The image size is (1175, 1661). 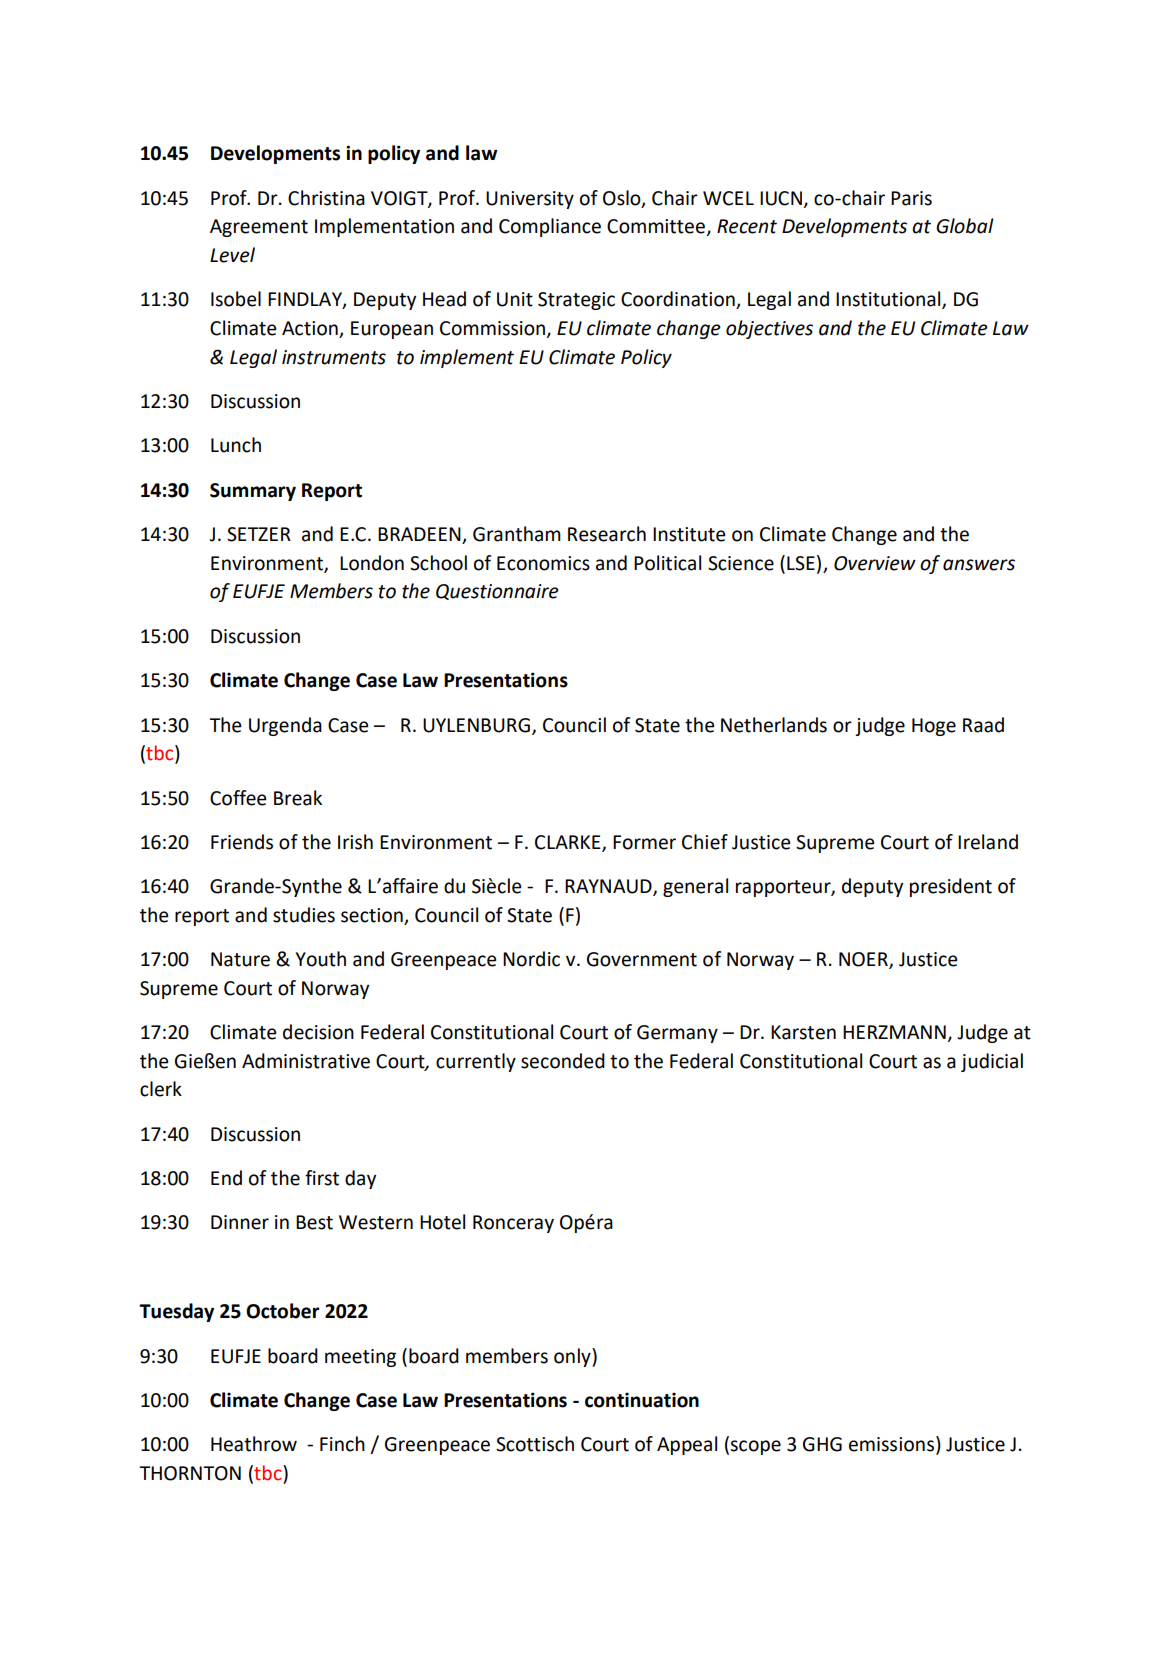 What do you see at coordinates (259, 534) in the document?
I see `SETZER` at bounding box center [259, 534].
